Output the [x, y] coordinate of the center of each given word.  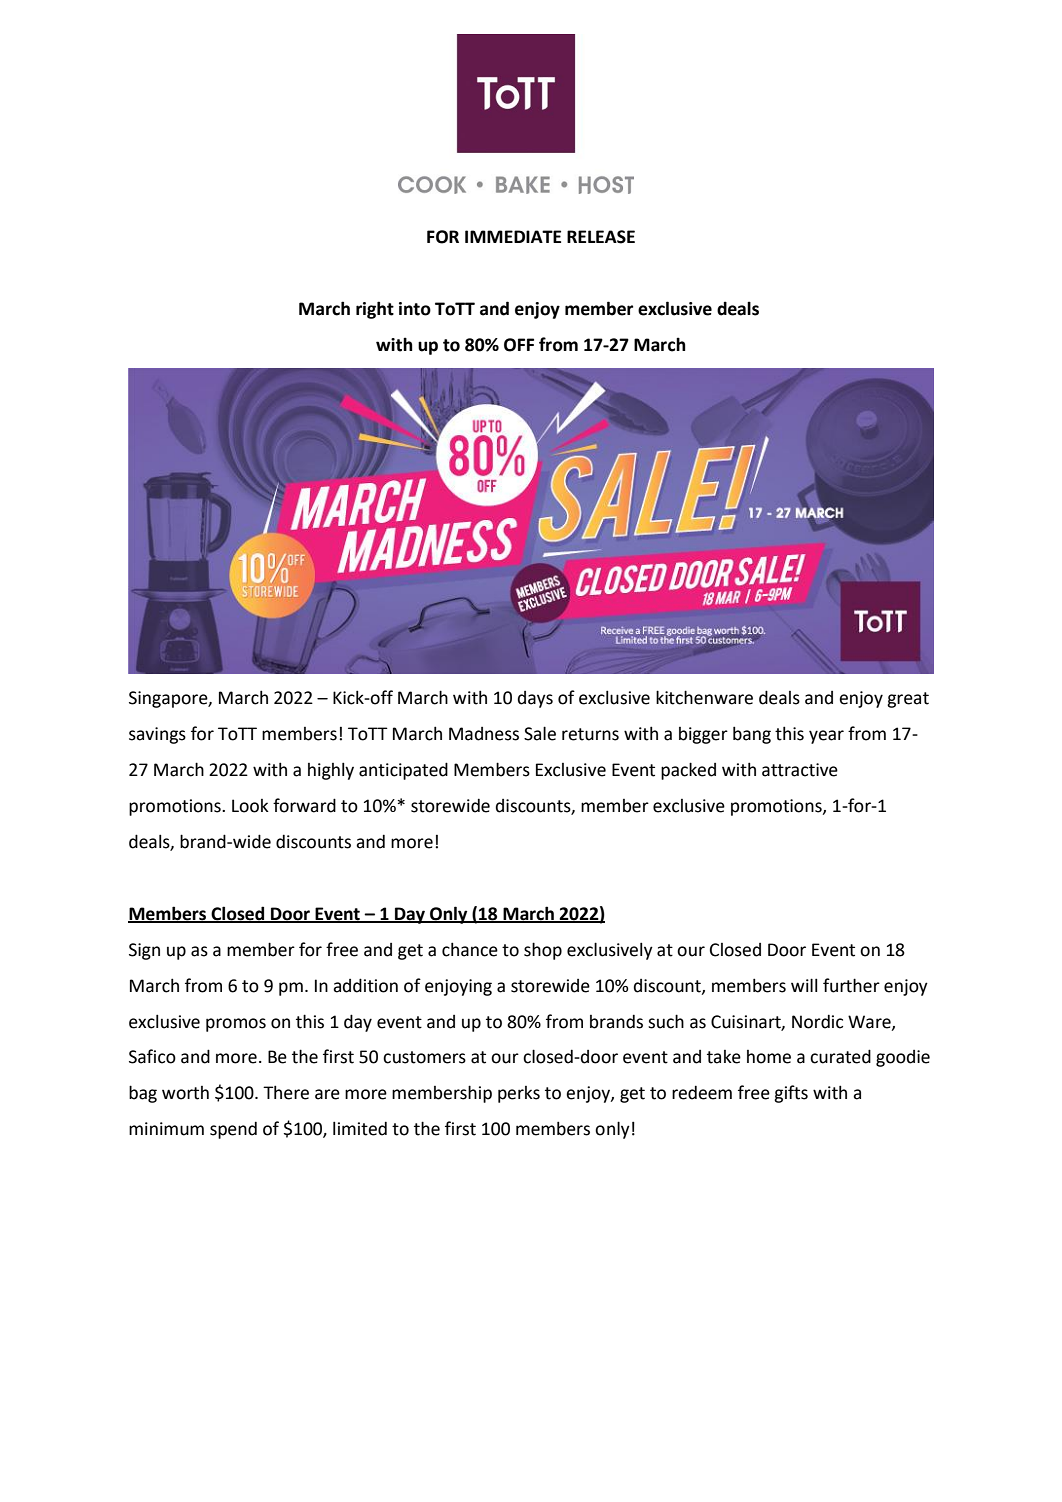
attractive [800, 770]
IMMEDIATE [513, 236]
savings [157, 735]
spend [233, 1130]
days [535, 699]
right [375, 310]
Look [250, 806]
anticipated [403, 771]
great [908, 700]
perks [519, 1094]
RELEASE [601, 237]
